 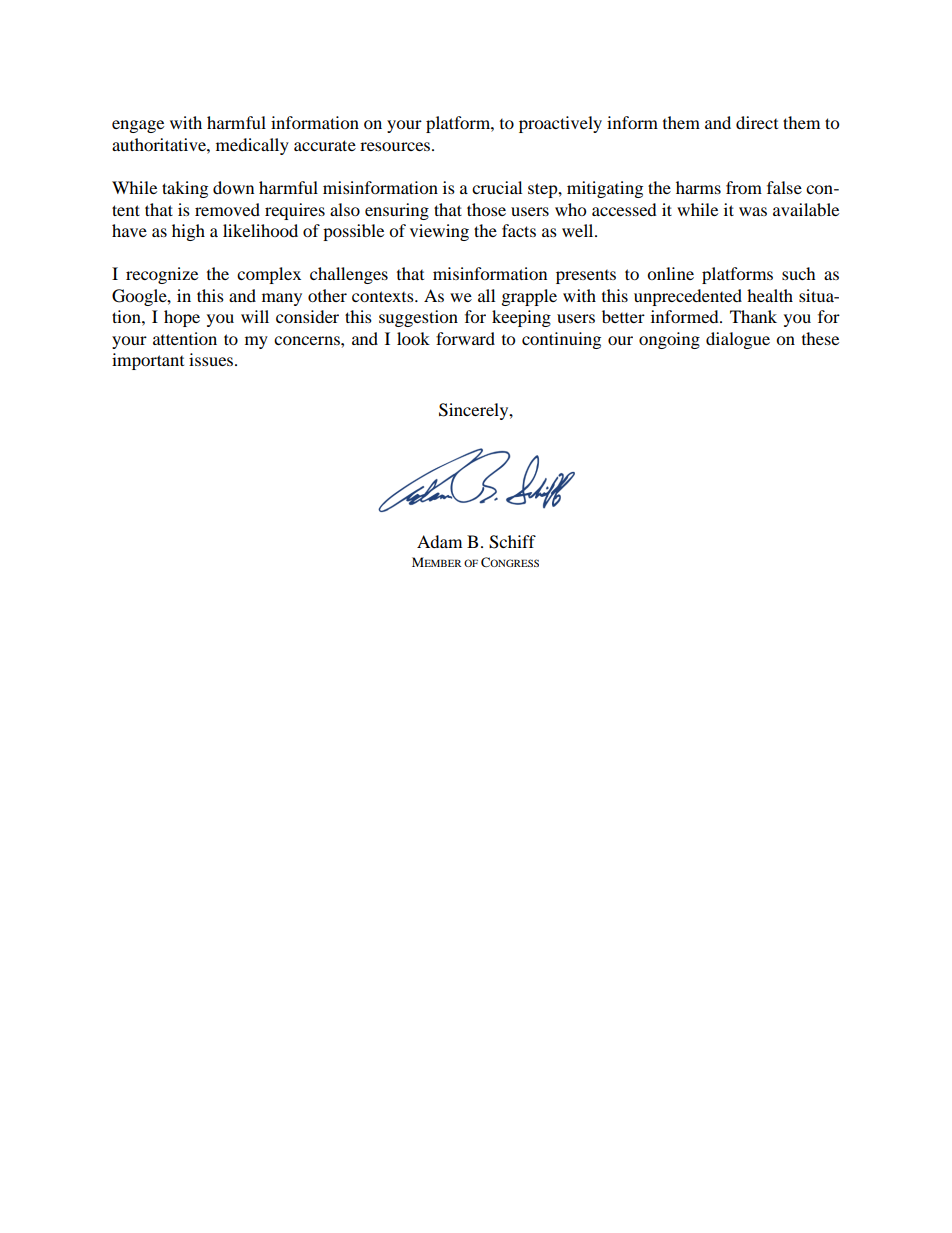 What do you see at coordinates (738, 340) in the image?
I see `dialogue` at bounding box center [738, 340].
